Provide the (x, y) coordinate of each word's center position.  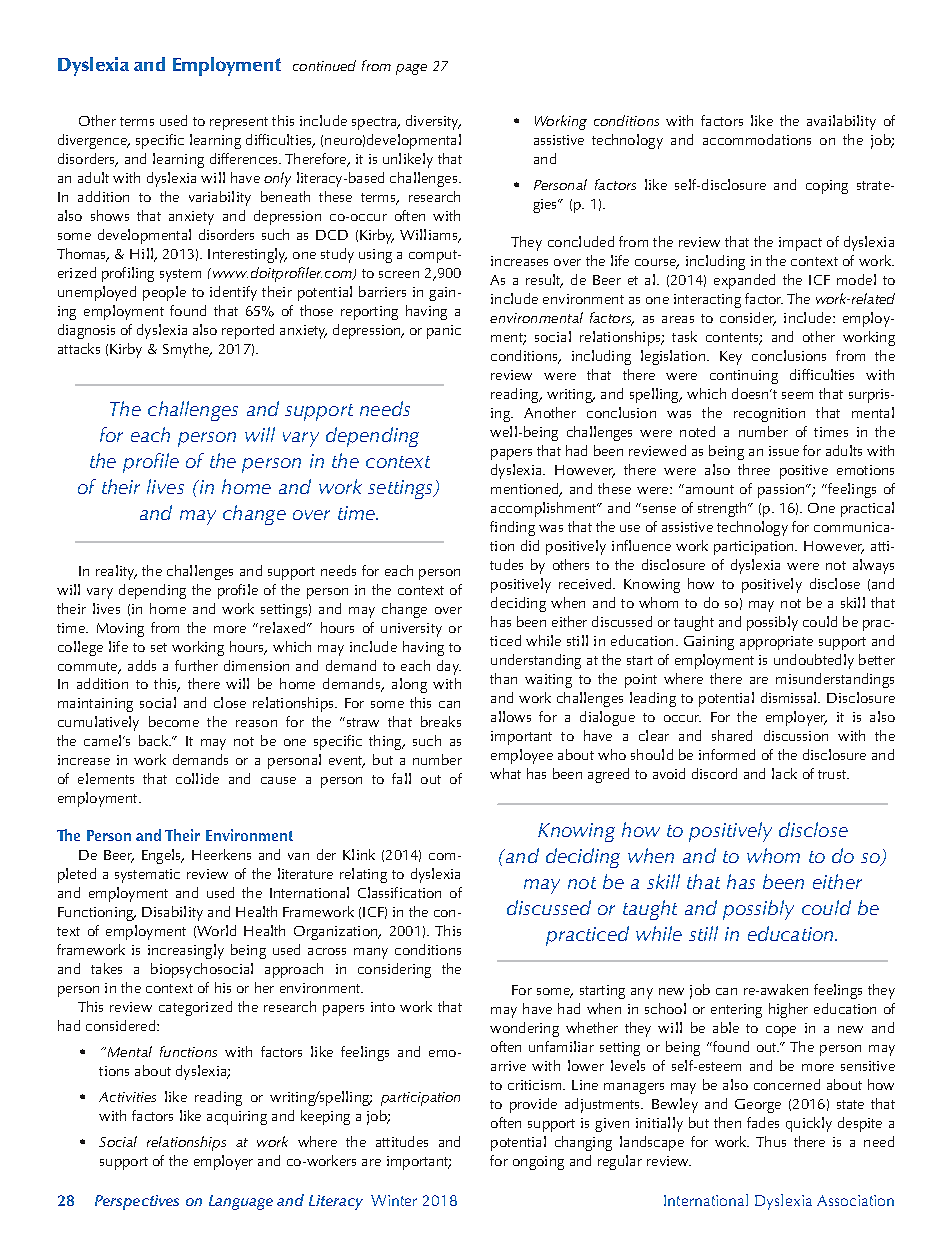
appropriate (776, 643)
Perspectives (137, 1202)
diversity (433, 122)
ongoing (538, 1163)
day (449, 667)
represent (239, 123)
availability (841, 122)
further (196, 665)
